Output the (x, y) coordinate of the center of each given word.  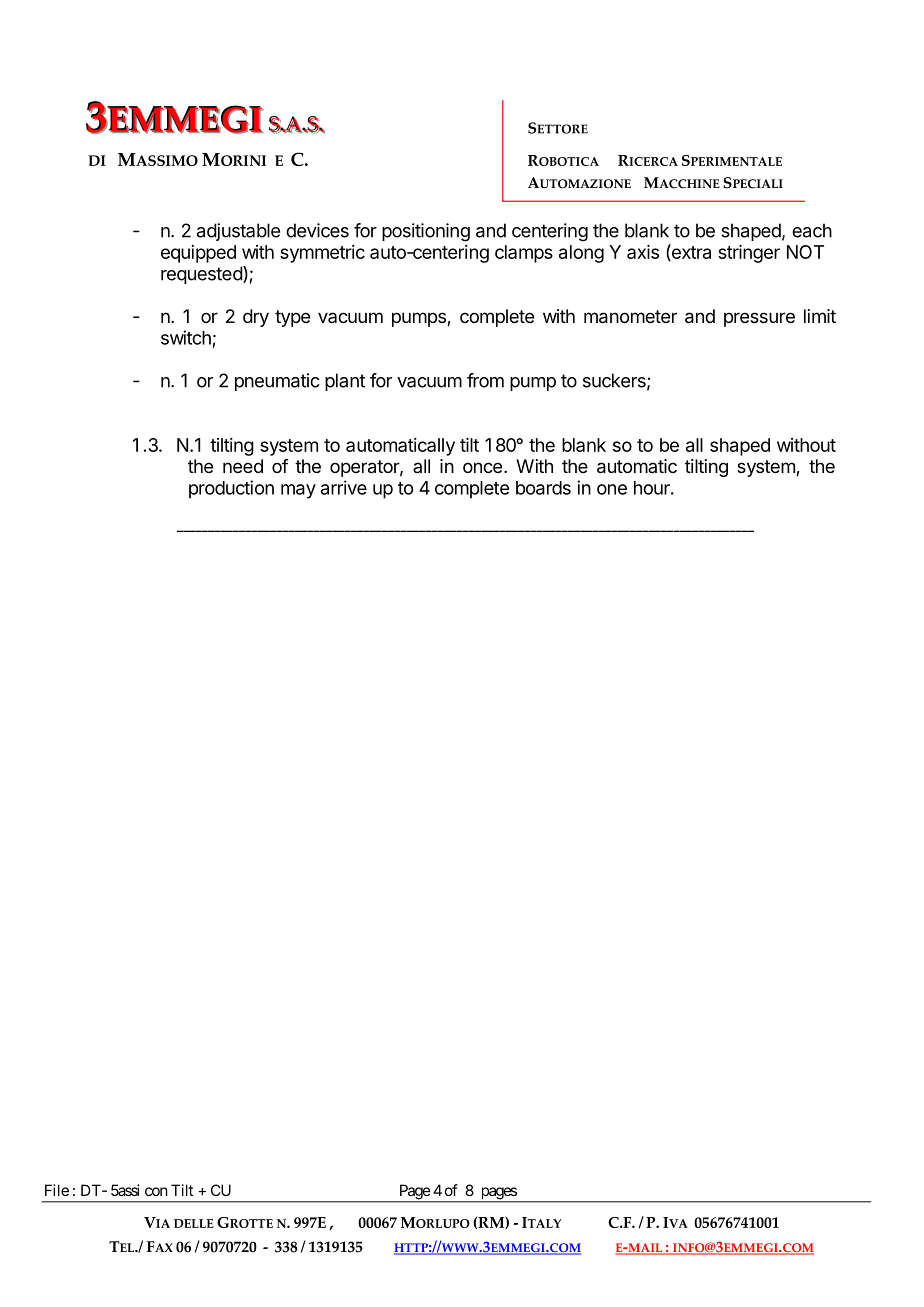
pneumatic (277, 382)
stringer (749, 254)
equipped (198, 254)
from (485, 380)
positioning (426, 232)
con (156, 1191)
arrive (344, 487)
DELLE (194, 1223)
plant (345, 382)
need (243, 466)
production (231, 489)
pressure (759, 319)
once (482, 467)
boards (543, 488)
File (57, 1190)
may (298, 491)
